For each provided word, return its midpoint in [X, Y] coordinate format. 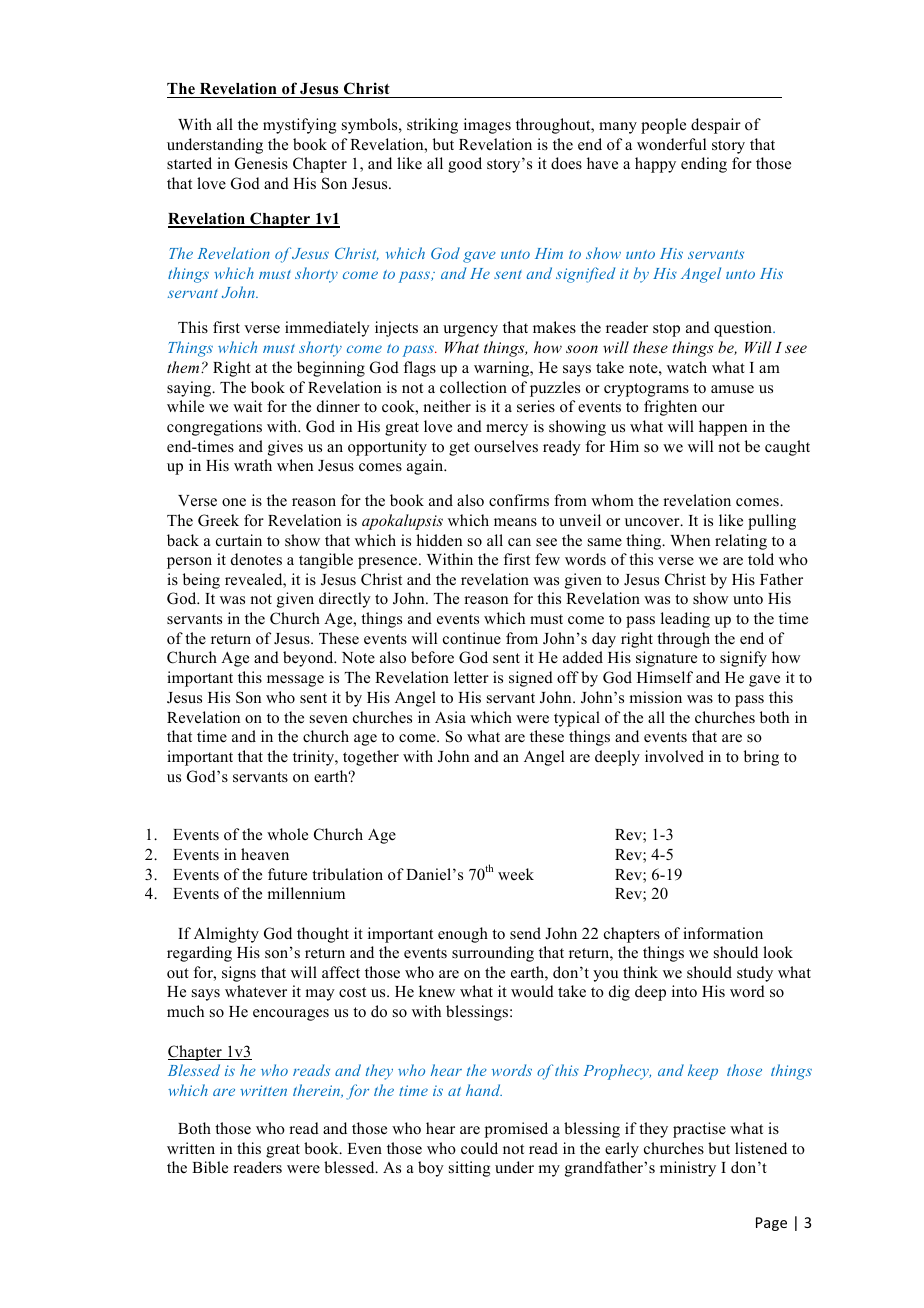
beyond [309, 659]
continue [472, 638]
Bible [210, 1167]
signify [743, 659]
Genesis [261, 163]
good [465, 165]
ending [704, 165]
